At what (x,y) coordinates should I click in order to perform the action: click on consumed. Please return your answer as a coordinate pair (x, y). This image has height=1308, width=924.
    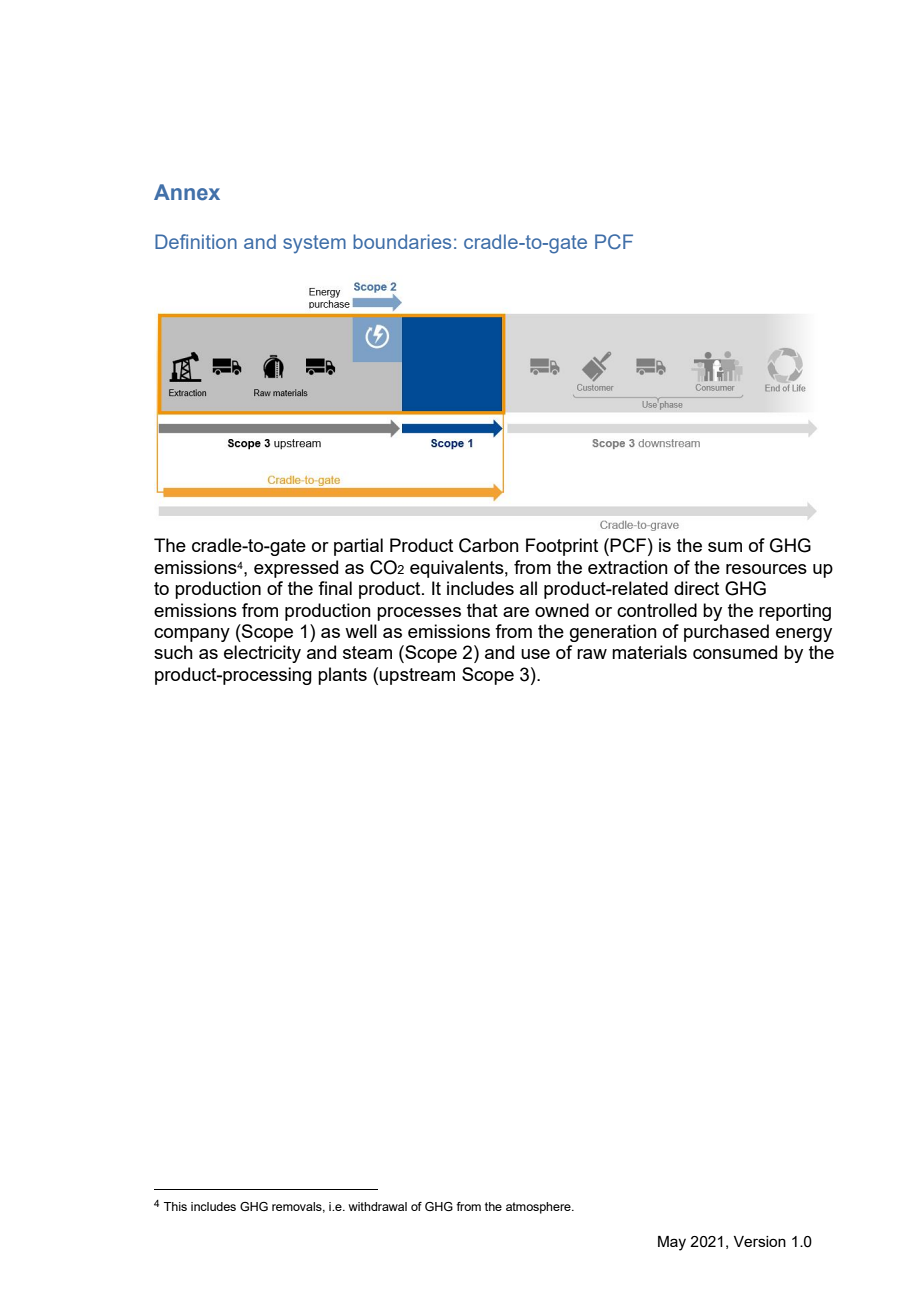
    Looking at the image, I should click on (735, 652).
